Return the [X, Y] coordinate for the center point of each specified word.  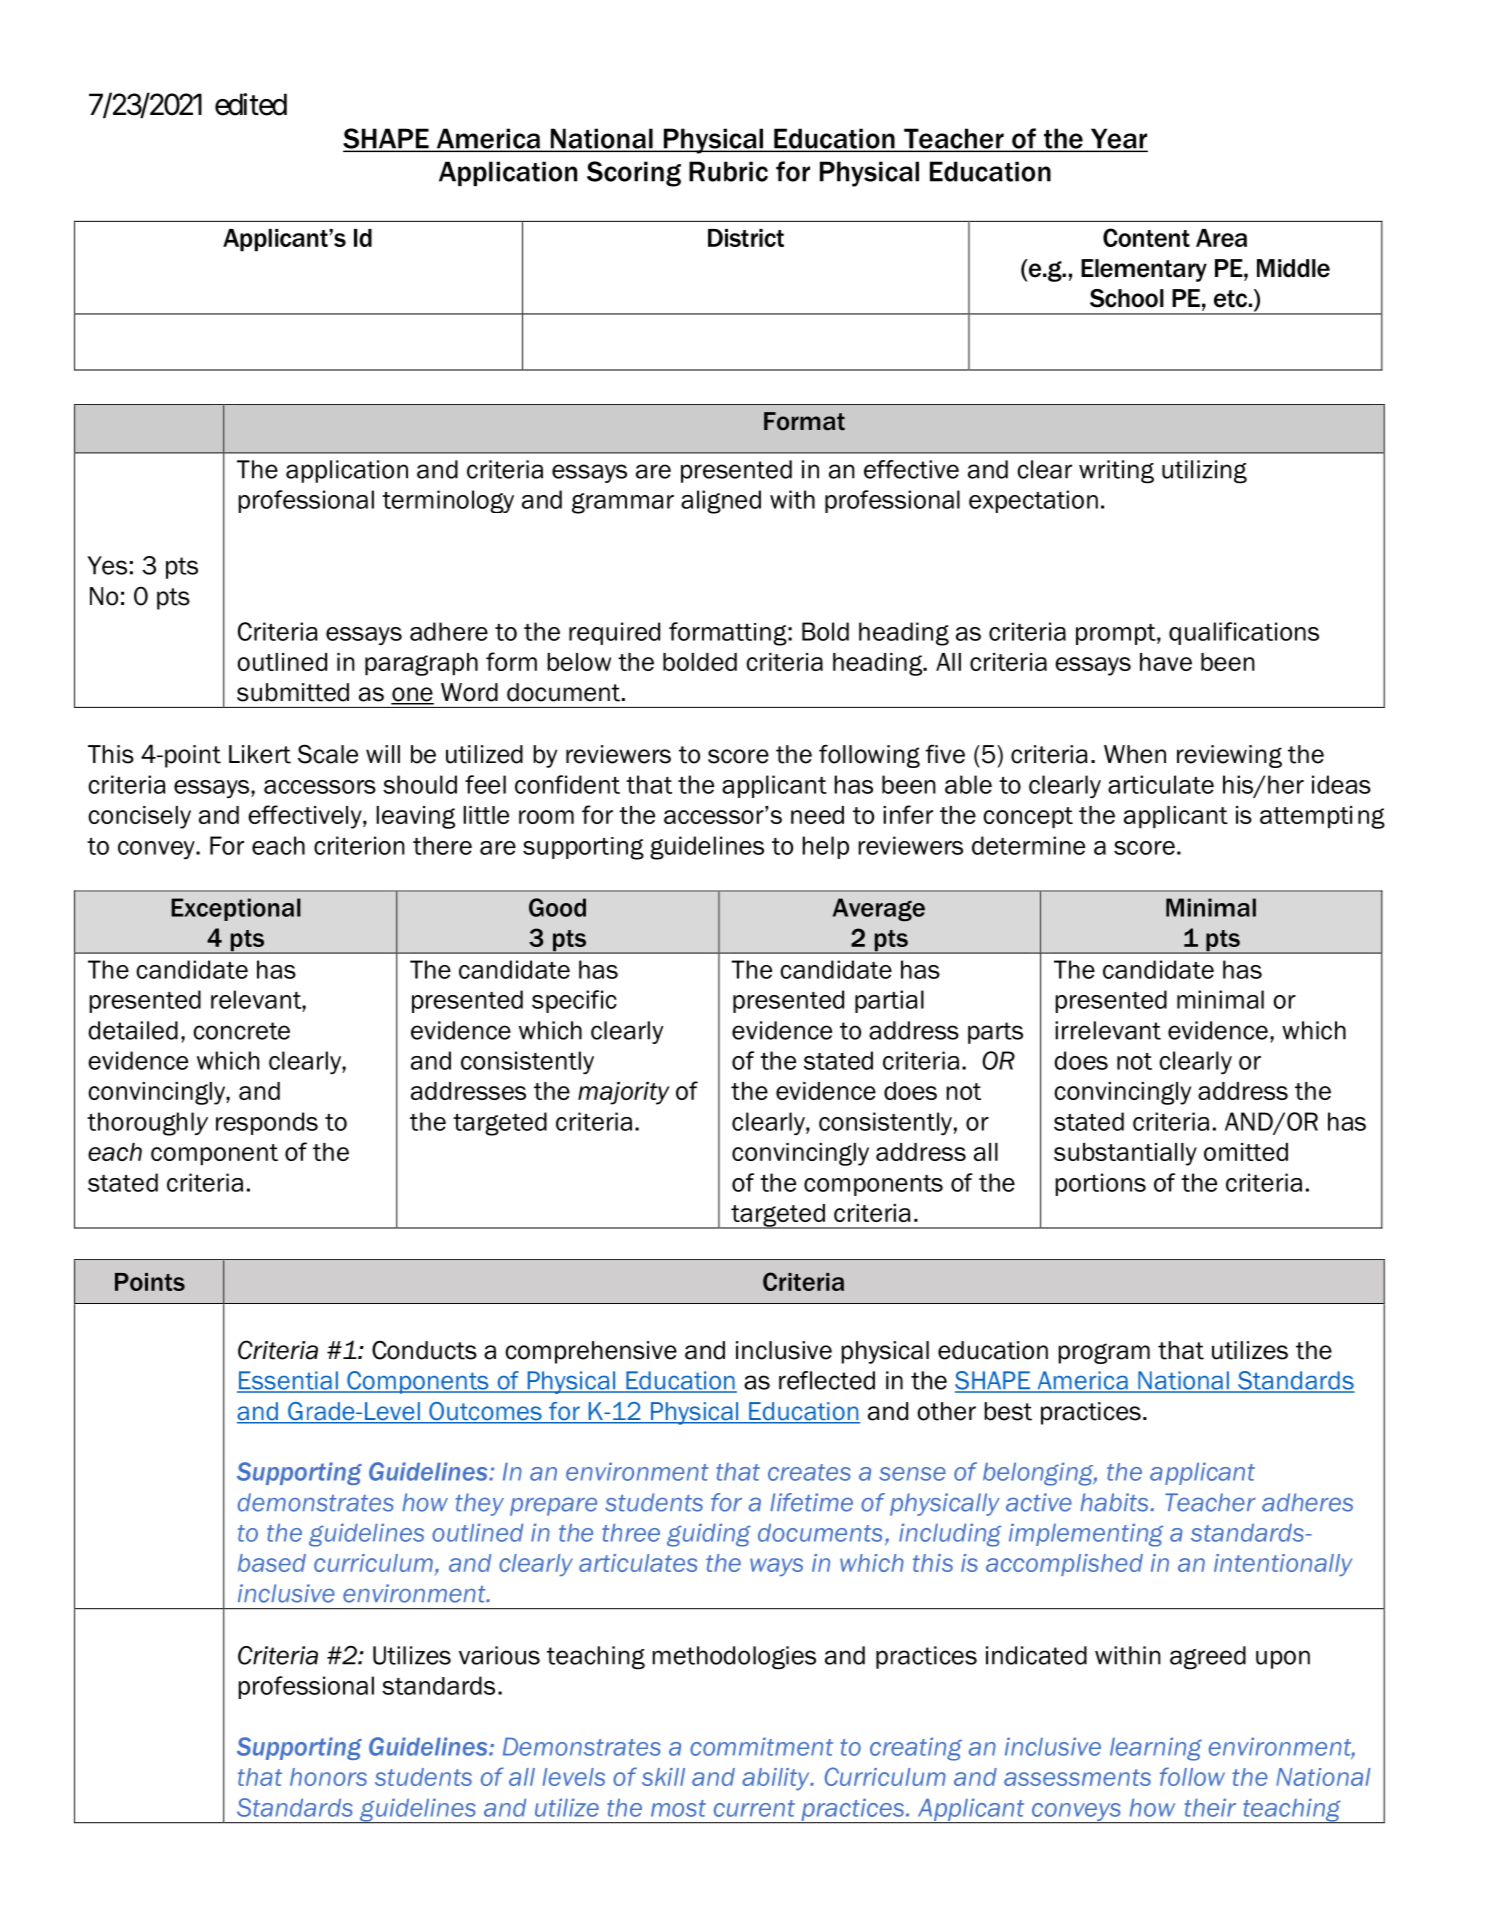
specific [574, 1001]
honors [328, 1777]
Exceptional [236, 909]
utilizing [1204, 472]
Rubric [728, 171]
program [1104, 1353]
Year [1118, 139]
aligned [721, 502]
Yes [107, 565]
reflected [827, 1380]
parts [995, 1033]
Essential [288, 1381]
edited [251, 104]
